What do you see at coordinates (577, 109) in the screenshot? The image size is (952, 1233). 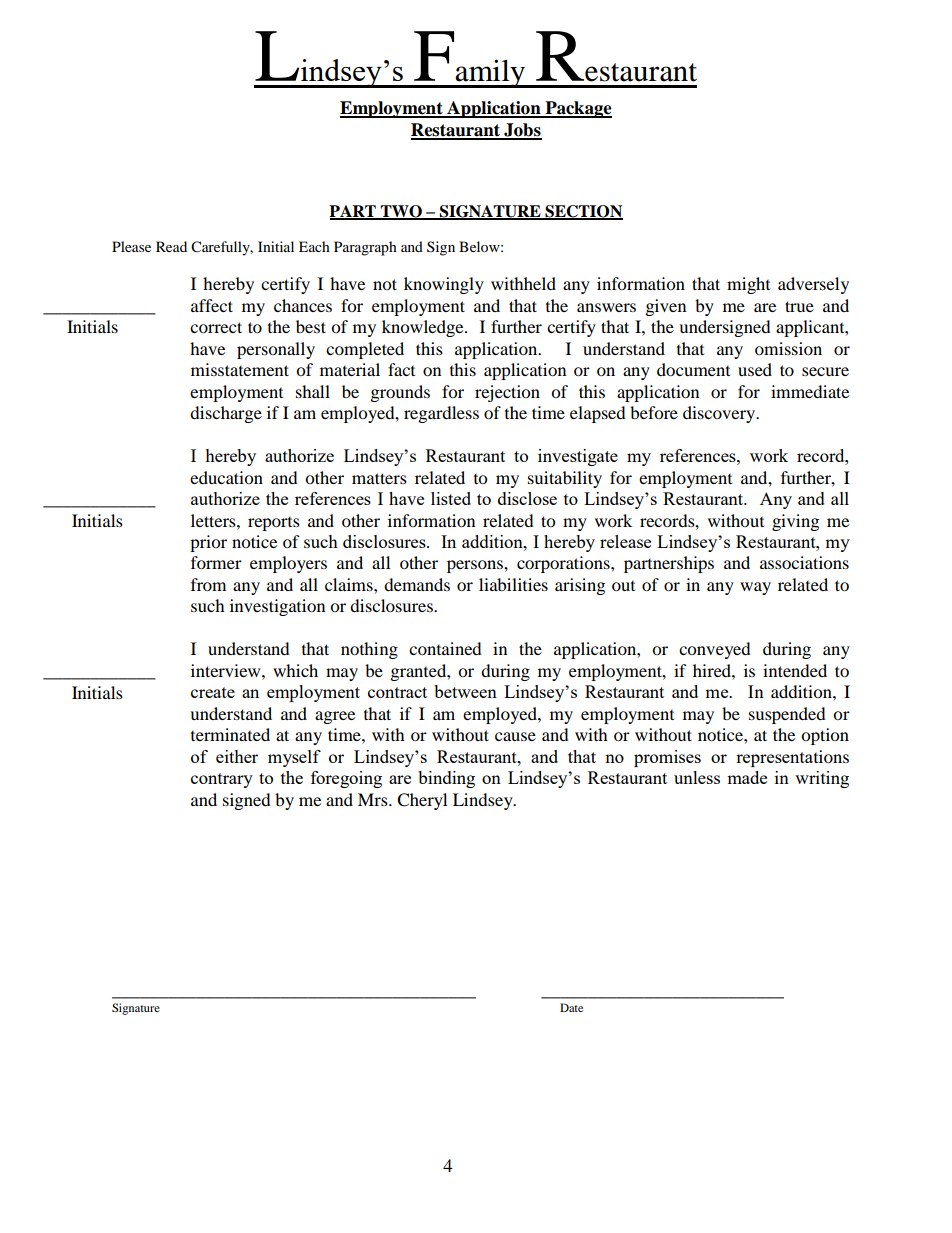 I see `Package` at bounding box center [577, 109].
